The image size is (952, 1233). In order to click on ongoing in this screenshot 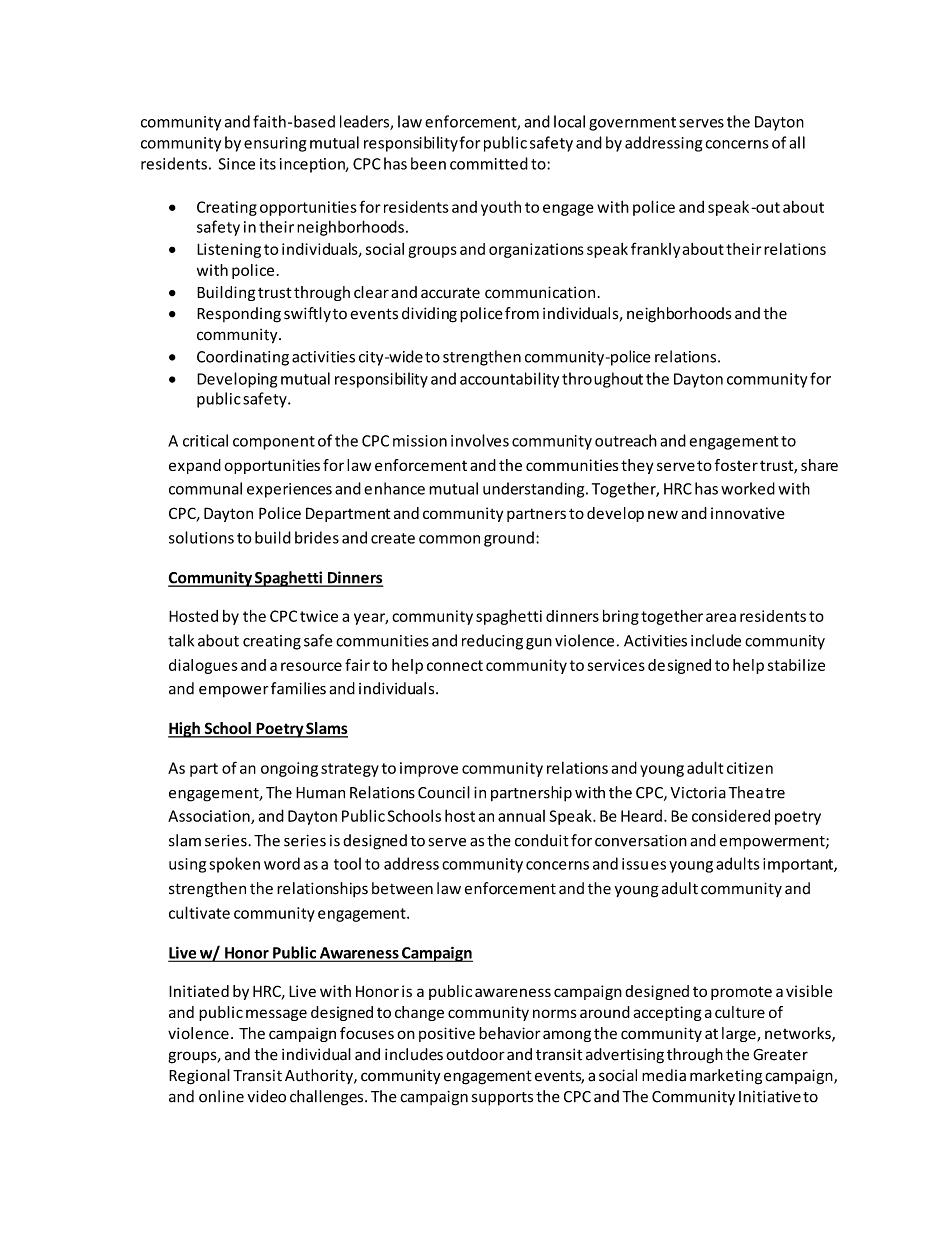, I will do `click(289, 769)`.
